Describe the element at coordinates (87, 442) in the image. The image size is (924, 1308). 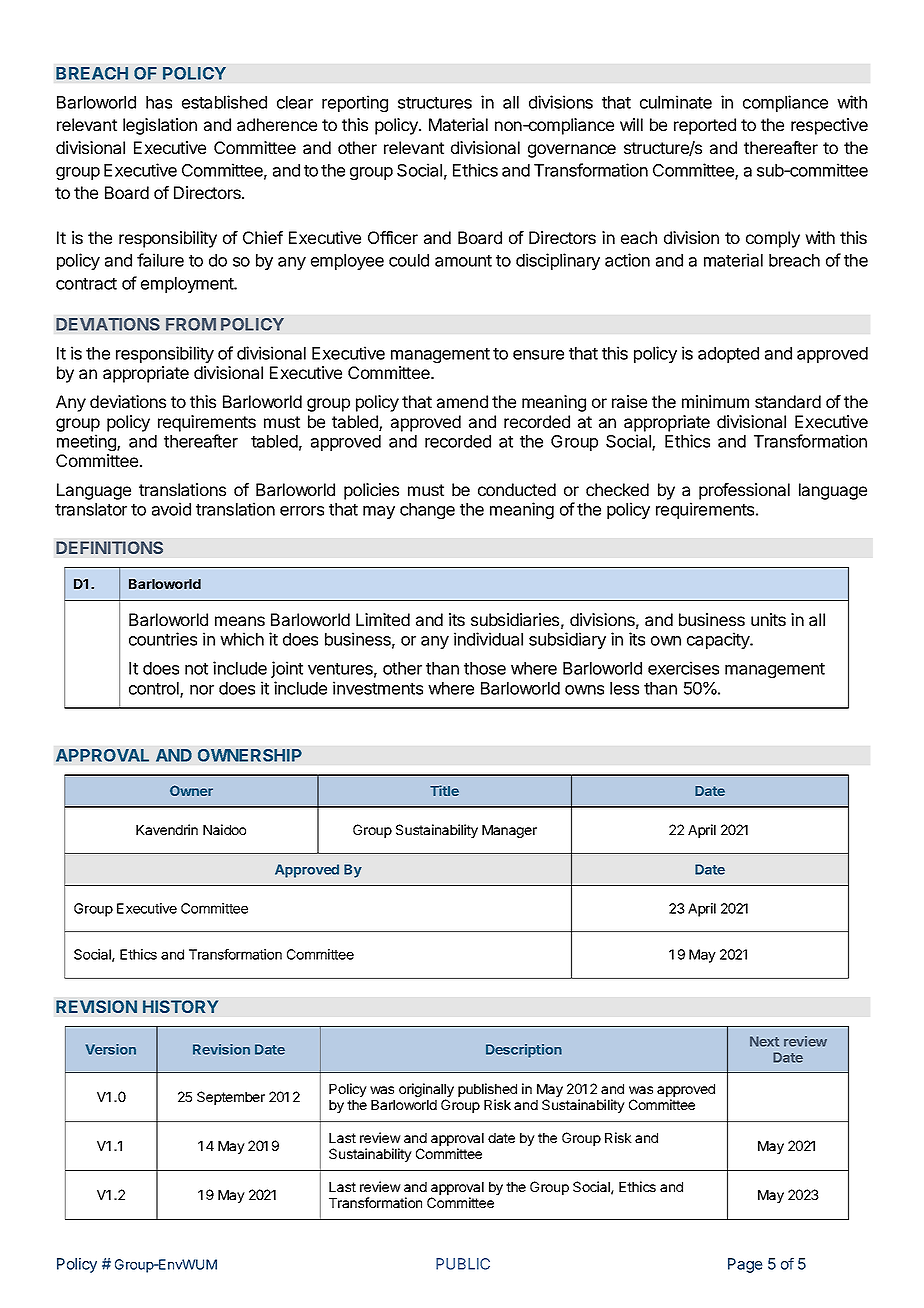
I see `meeting` at that location.
